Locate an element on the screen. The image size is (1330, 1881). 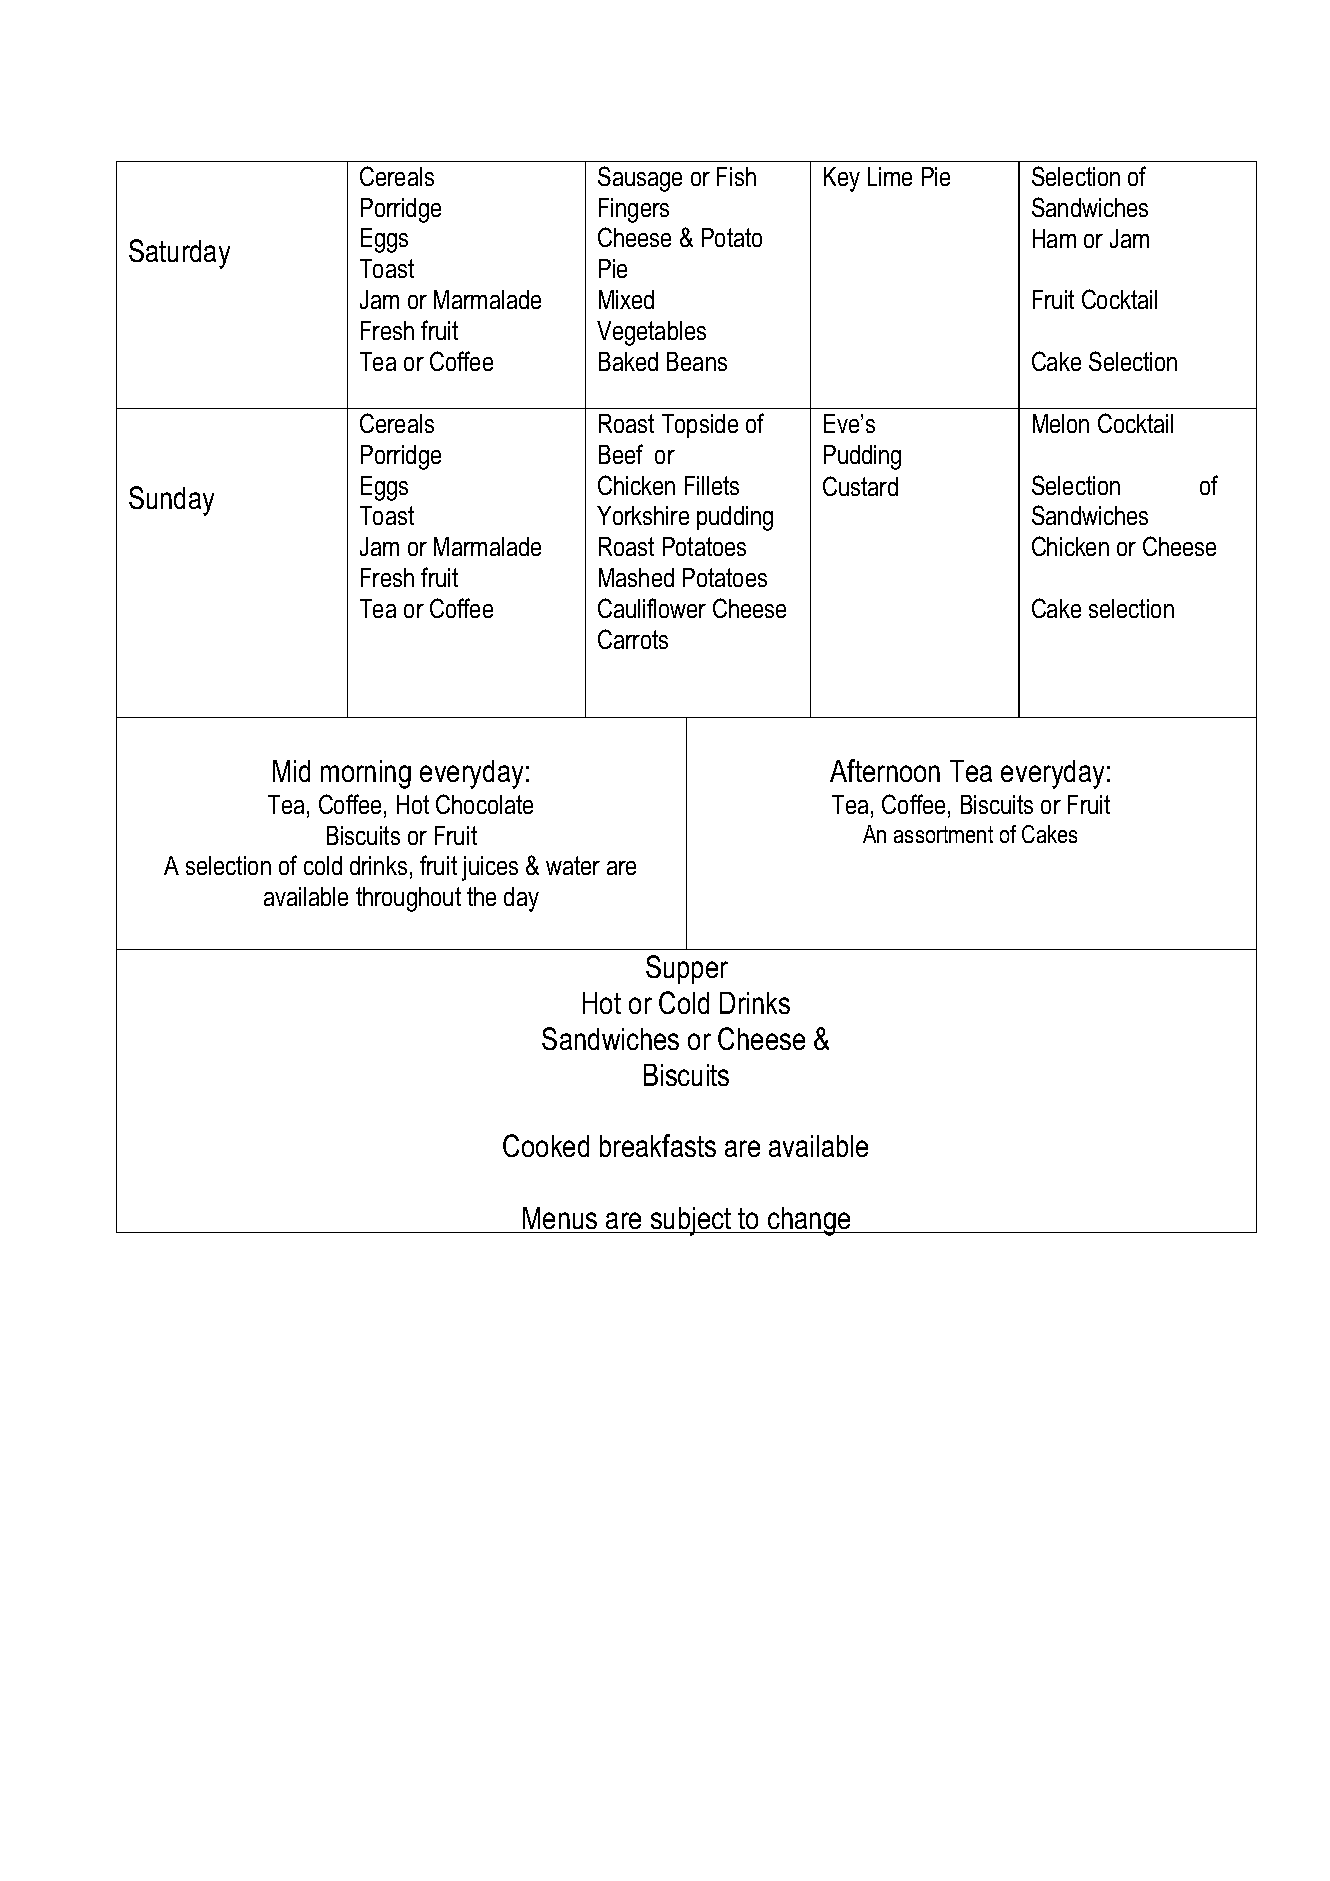
Menus is located at coordinates (560, 1220).
